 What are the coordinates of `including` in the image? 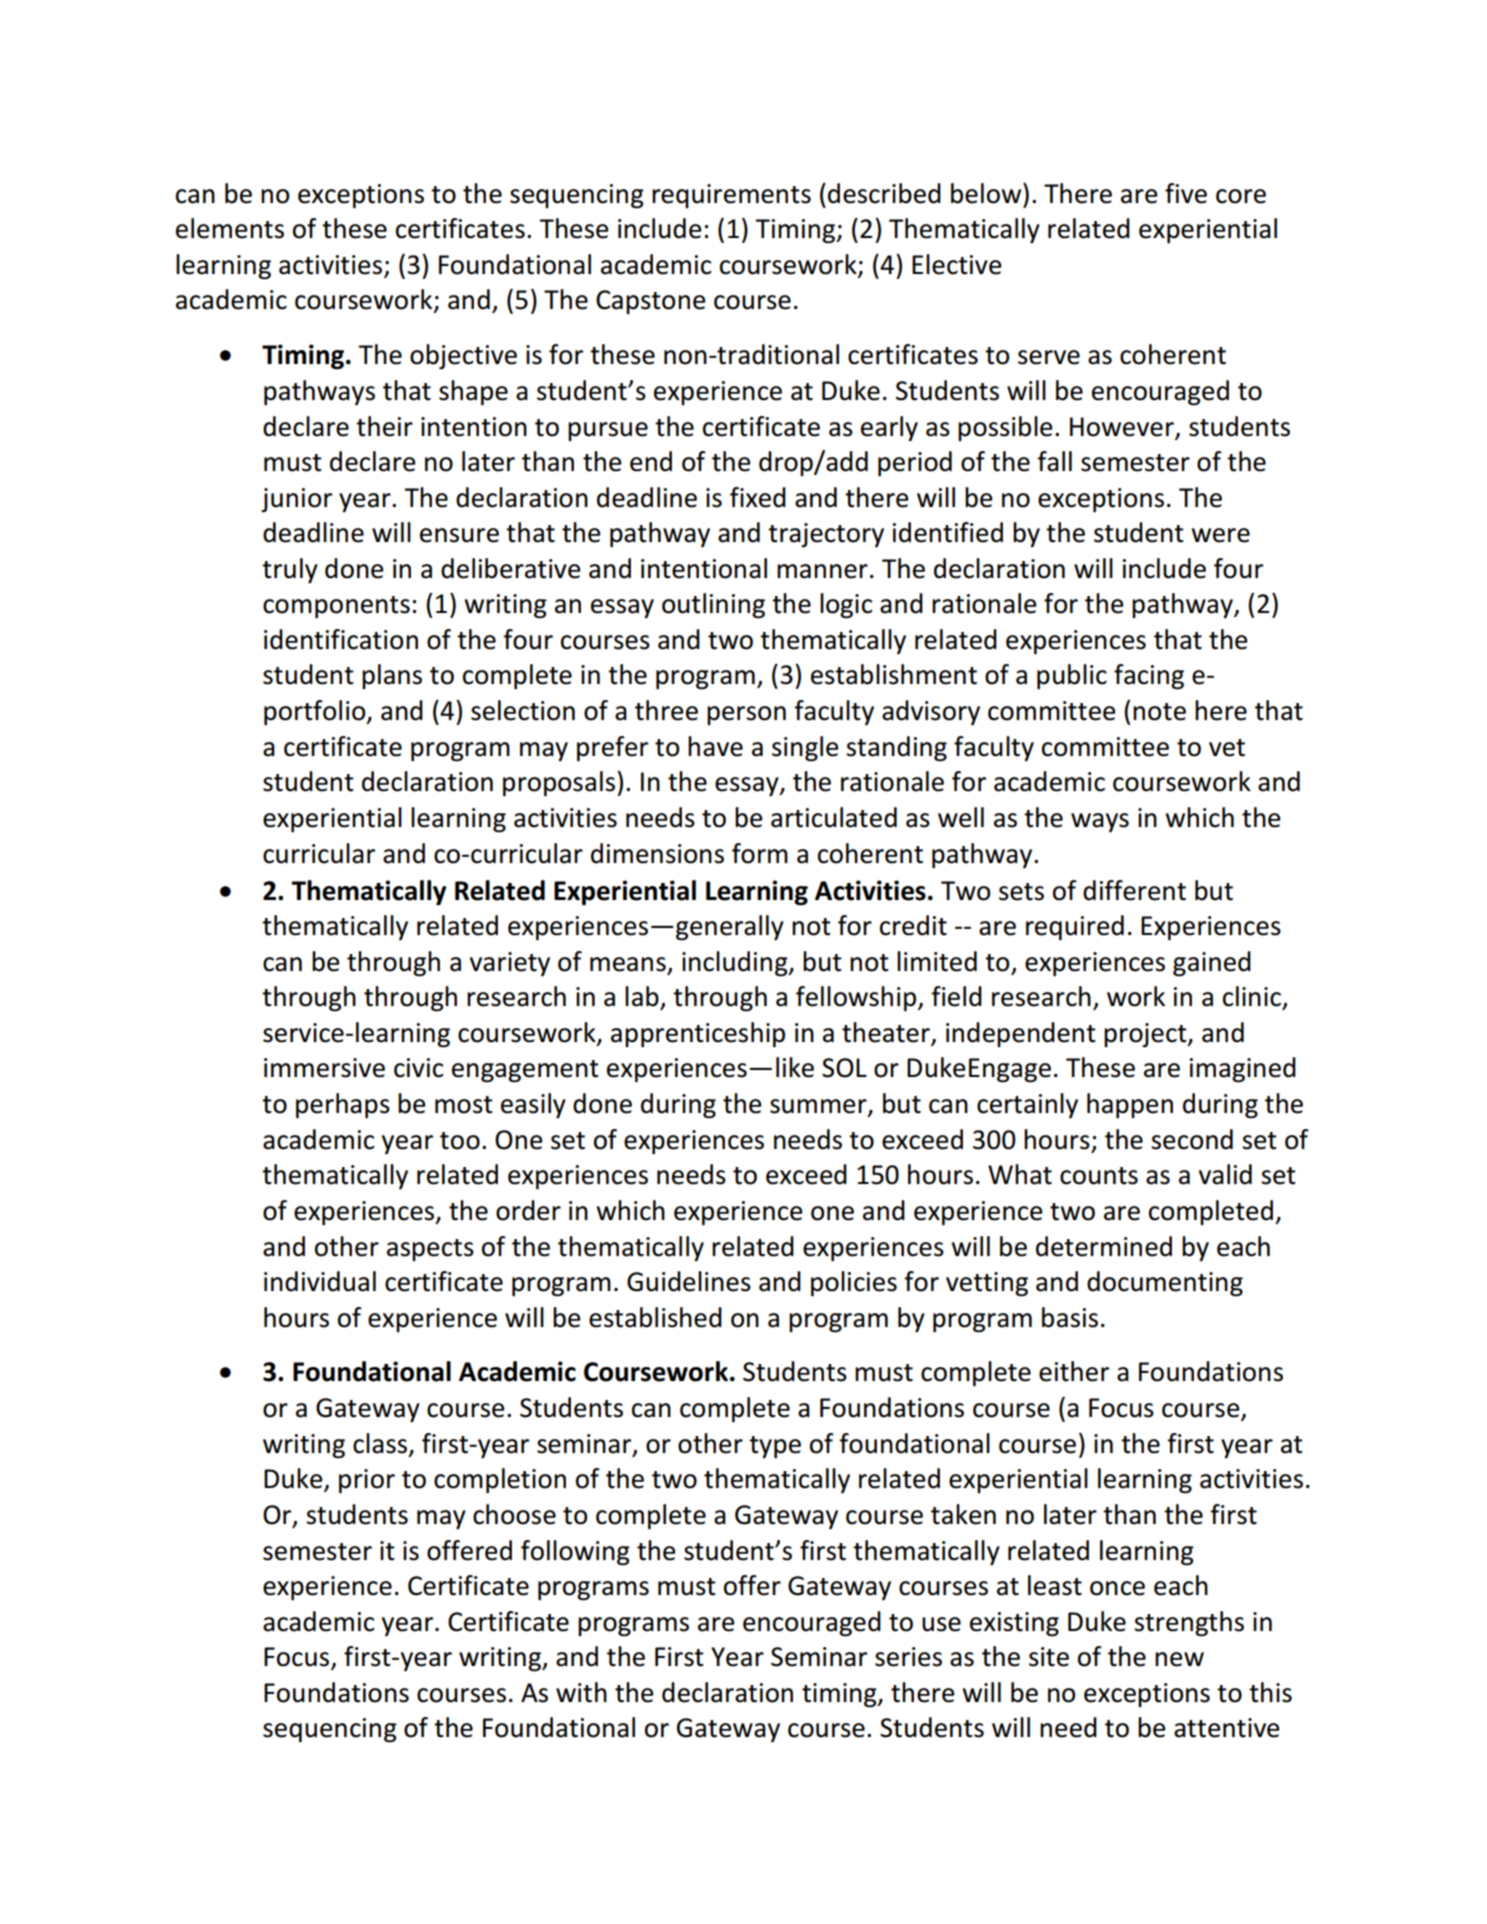 It's located at (736, 964).
